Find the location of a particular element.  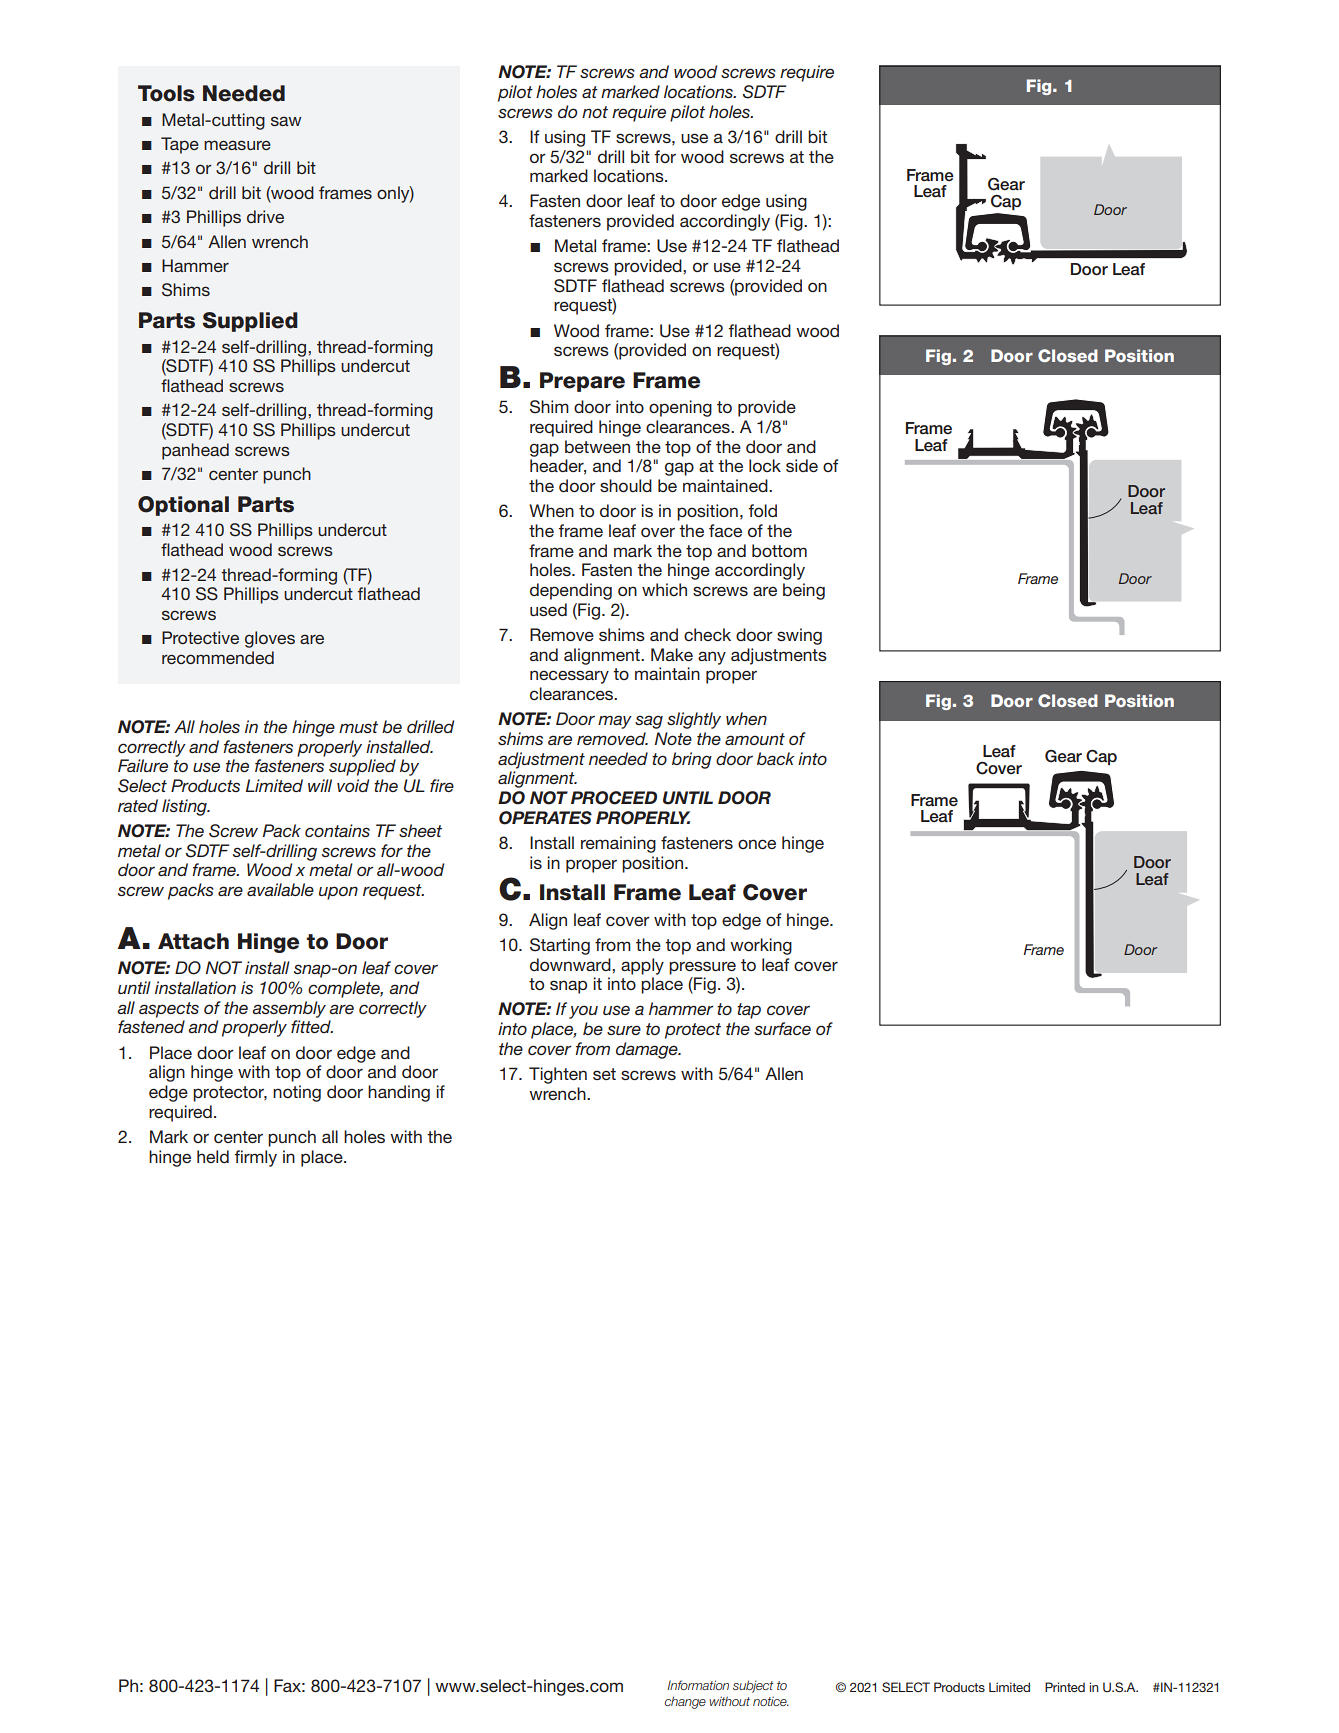

working is located at coordinates (761, 946).
